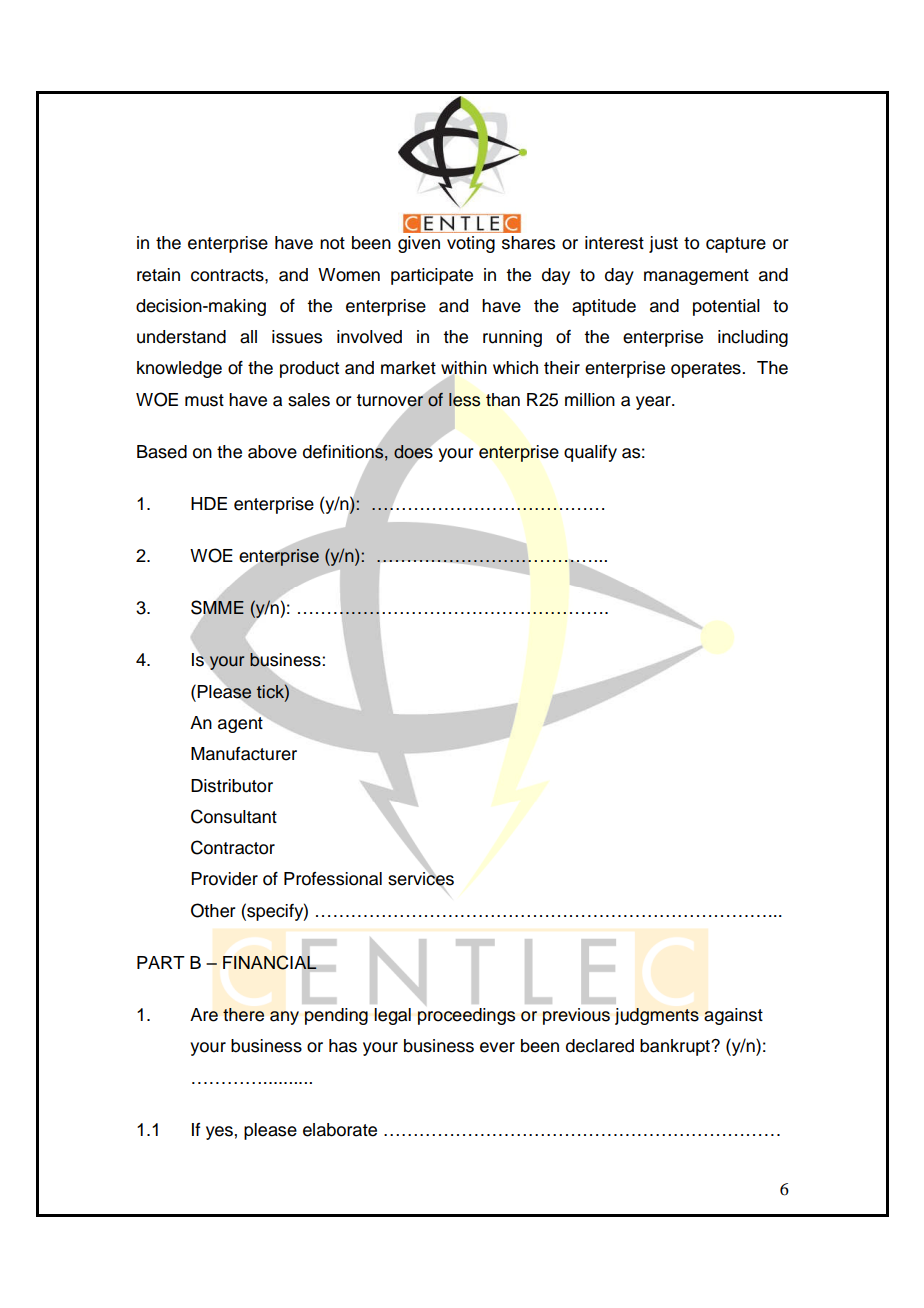 Image resolution: width=924 pixels, height=1308 pixels. I want to click on ever, so click(497, 1047).
